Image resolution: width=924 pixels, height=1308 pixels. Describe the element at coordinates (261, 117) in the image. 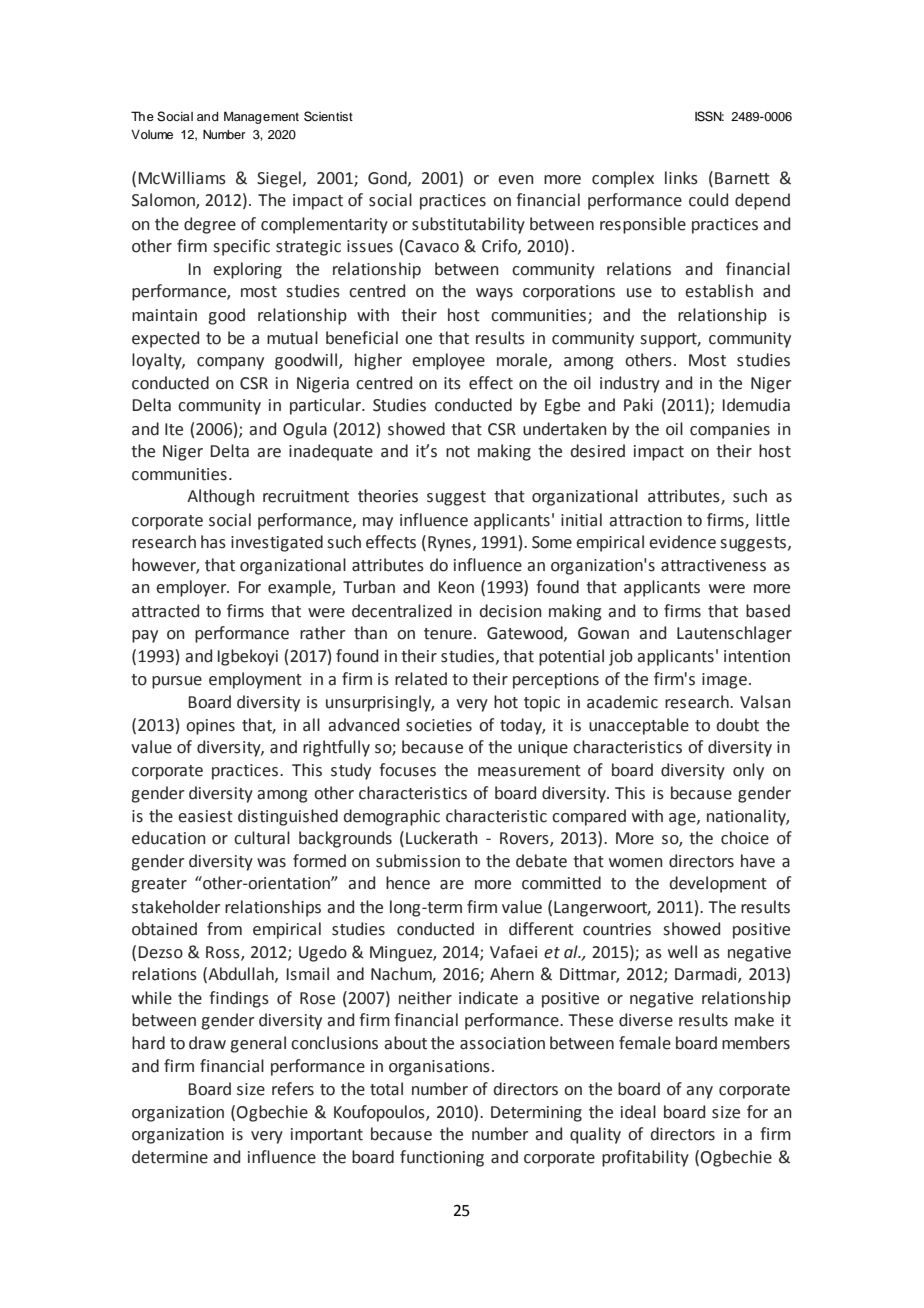

I see `Management` at that location.
